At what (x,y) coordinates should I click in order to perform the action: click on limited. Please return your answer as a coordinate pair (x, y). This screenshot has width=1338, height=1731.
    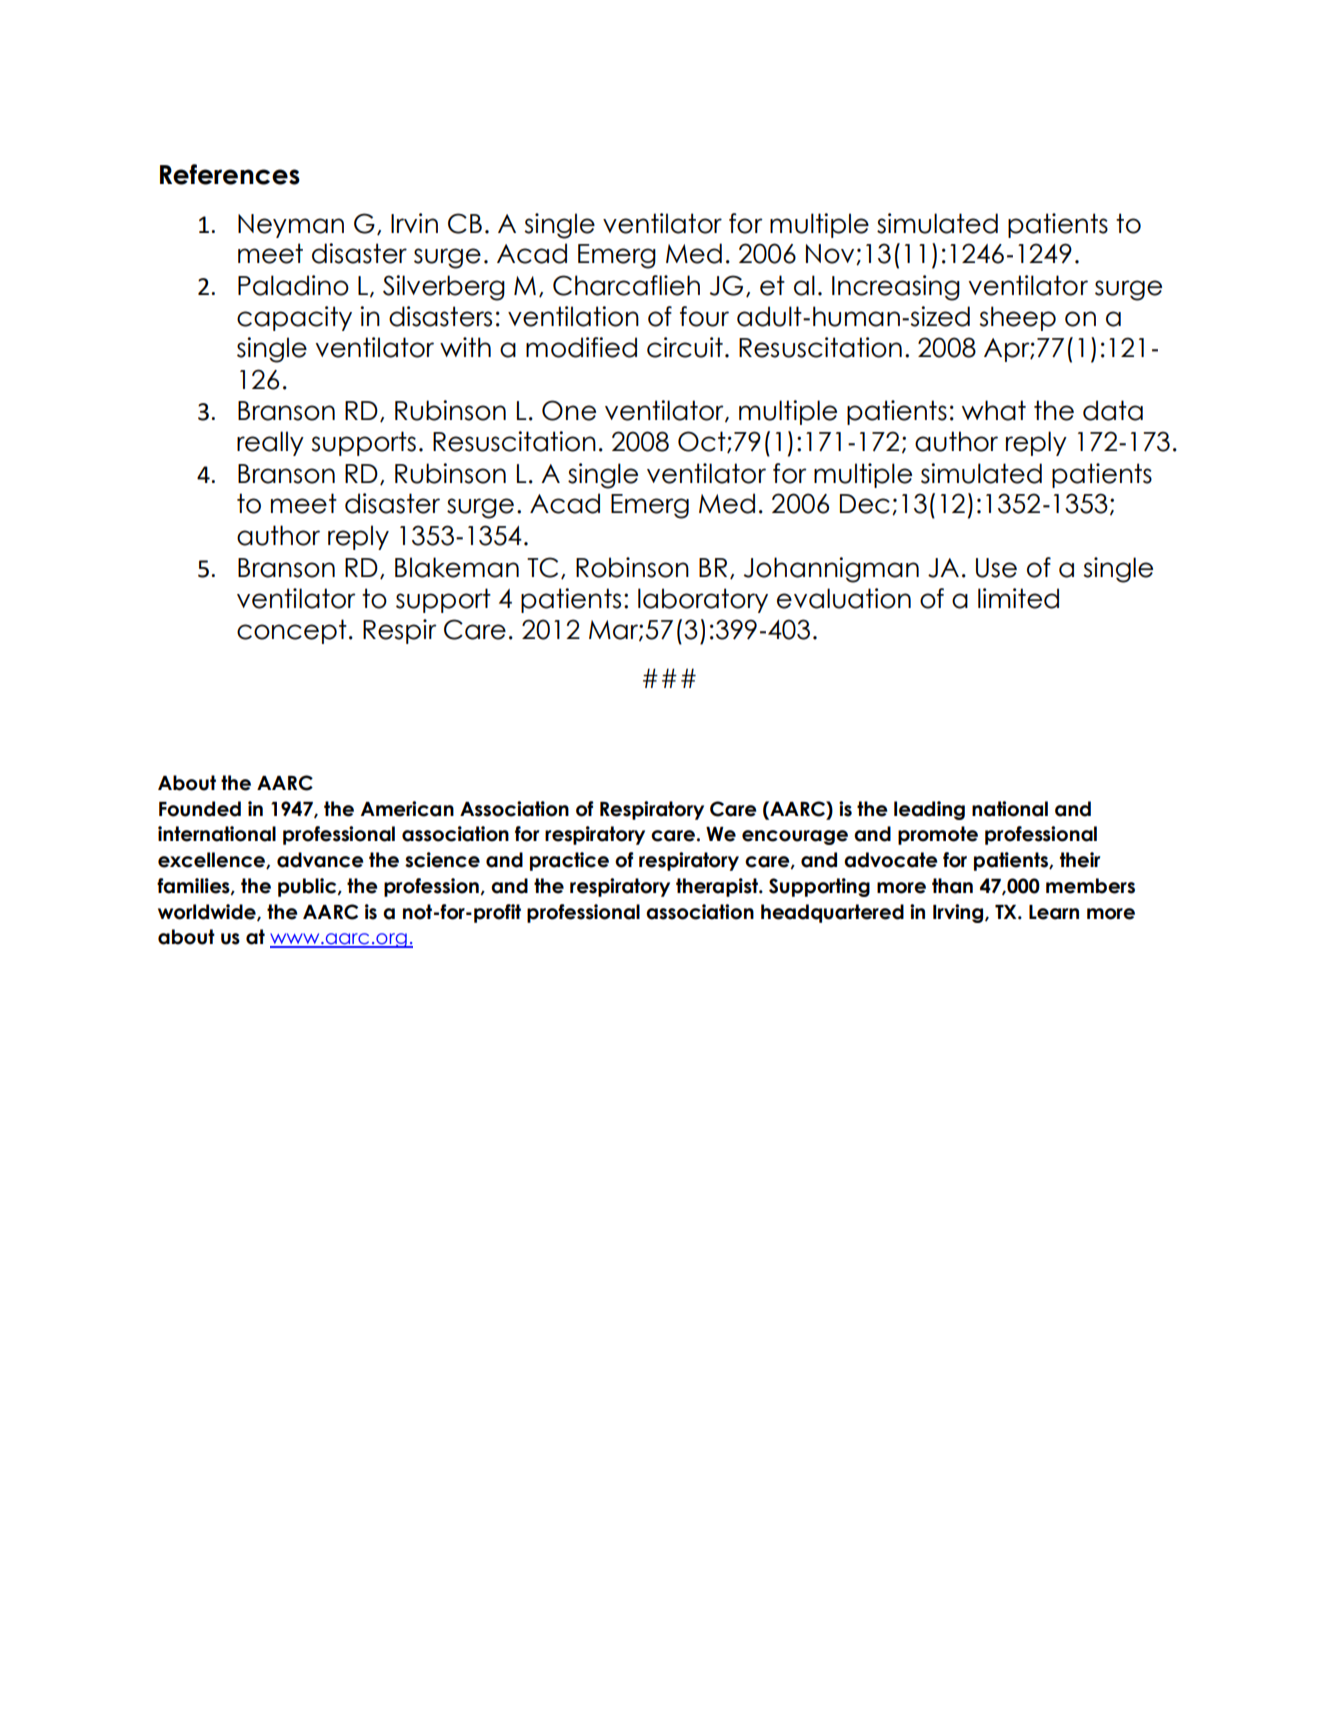
    Looking at the image, I should click on (1018, 598).
